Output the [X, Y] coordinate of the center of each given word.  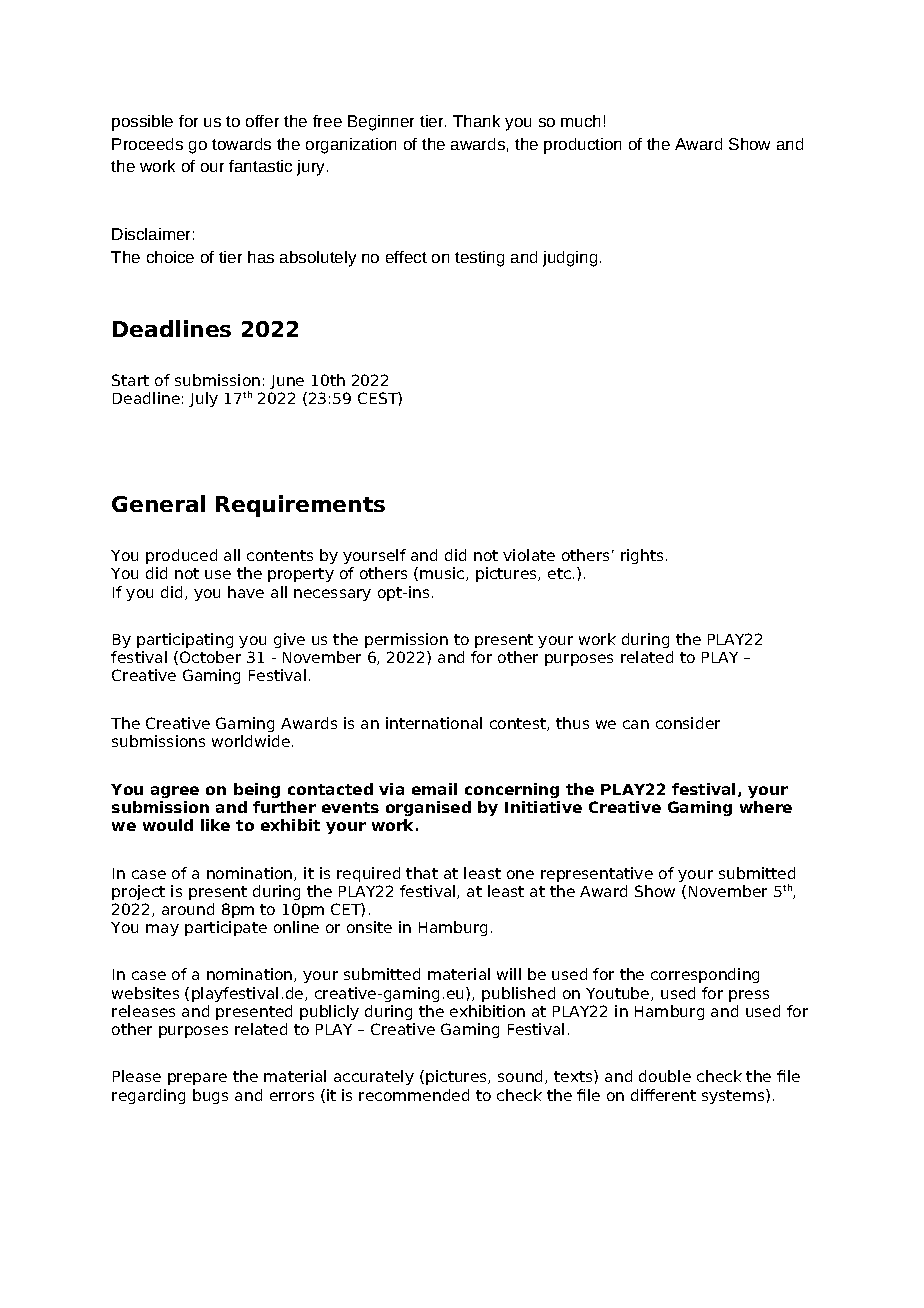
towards [241, 144]
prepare [197, 1079]
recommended [414, 1095]
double [665, 1076]
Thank [476, 121]
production [582, 146]
